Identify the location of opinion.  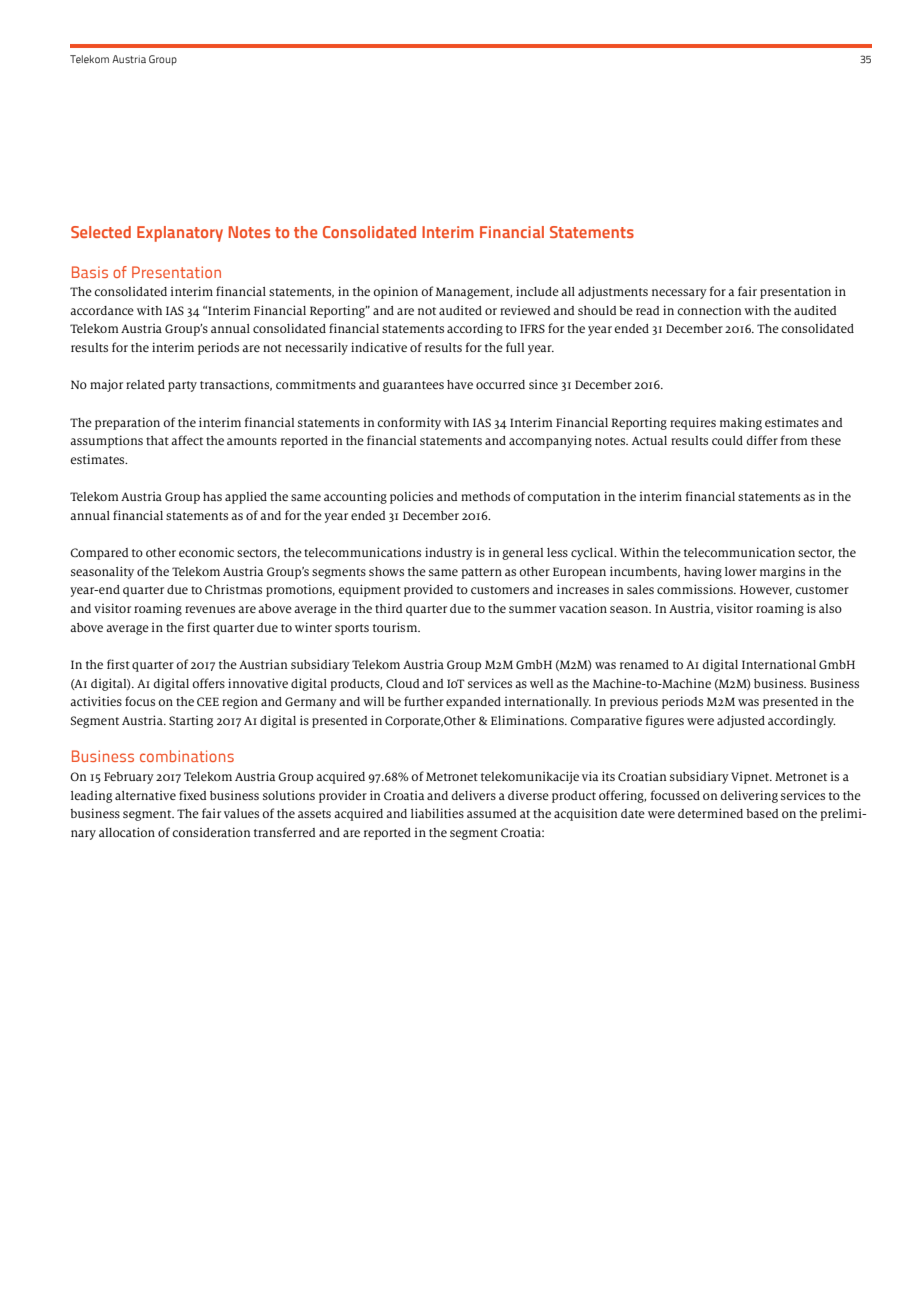
(395, 292).
